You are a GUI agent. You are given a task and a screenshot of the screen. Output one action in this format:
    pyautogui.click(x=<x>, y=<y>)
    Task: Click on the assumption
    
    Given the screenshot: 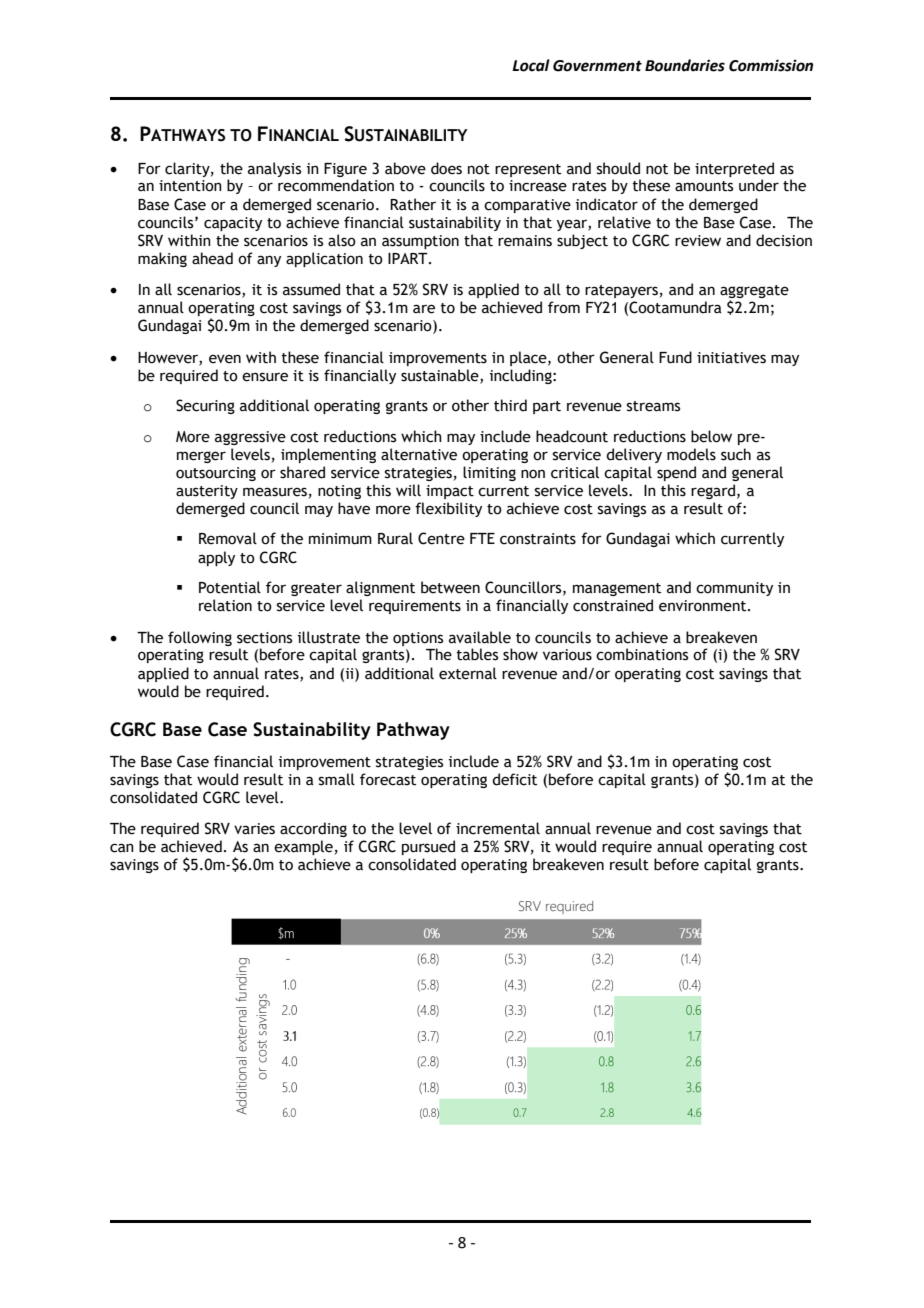 What is the action you would take?
    pyautogui.click(x=420, y=242)
